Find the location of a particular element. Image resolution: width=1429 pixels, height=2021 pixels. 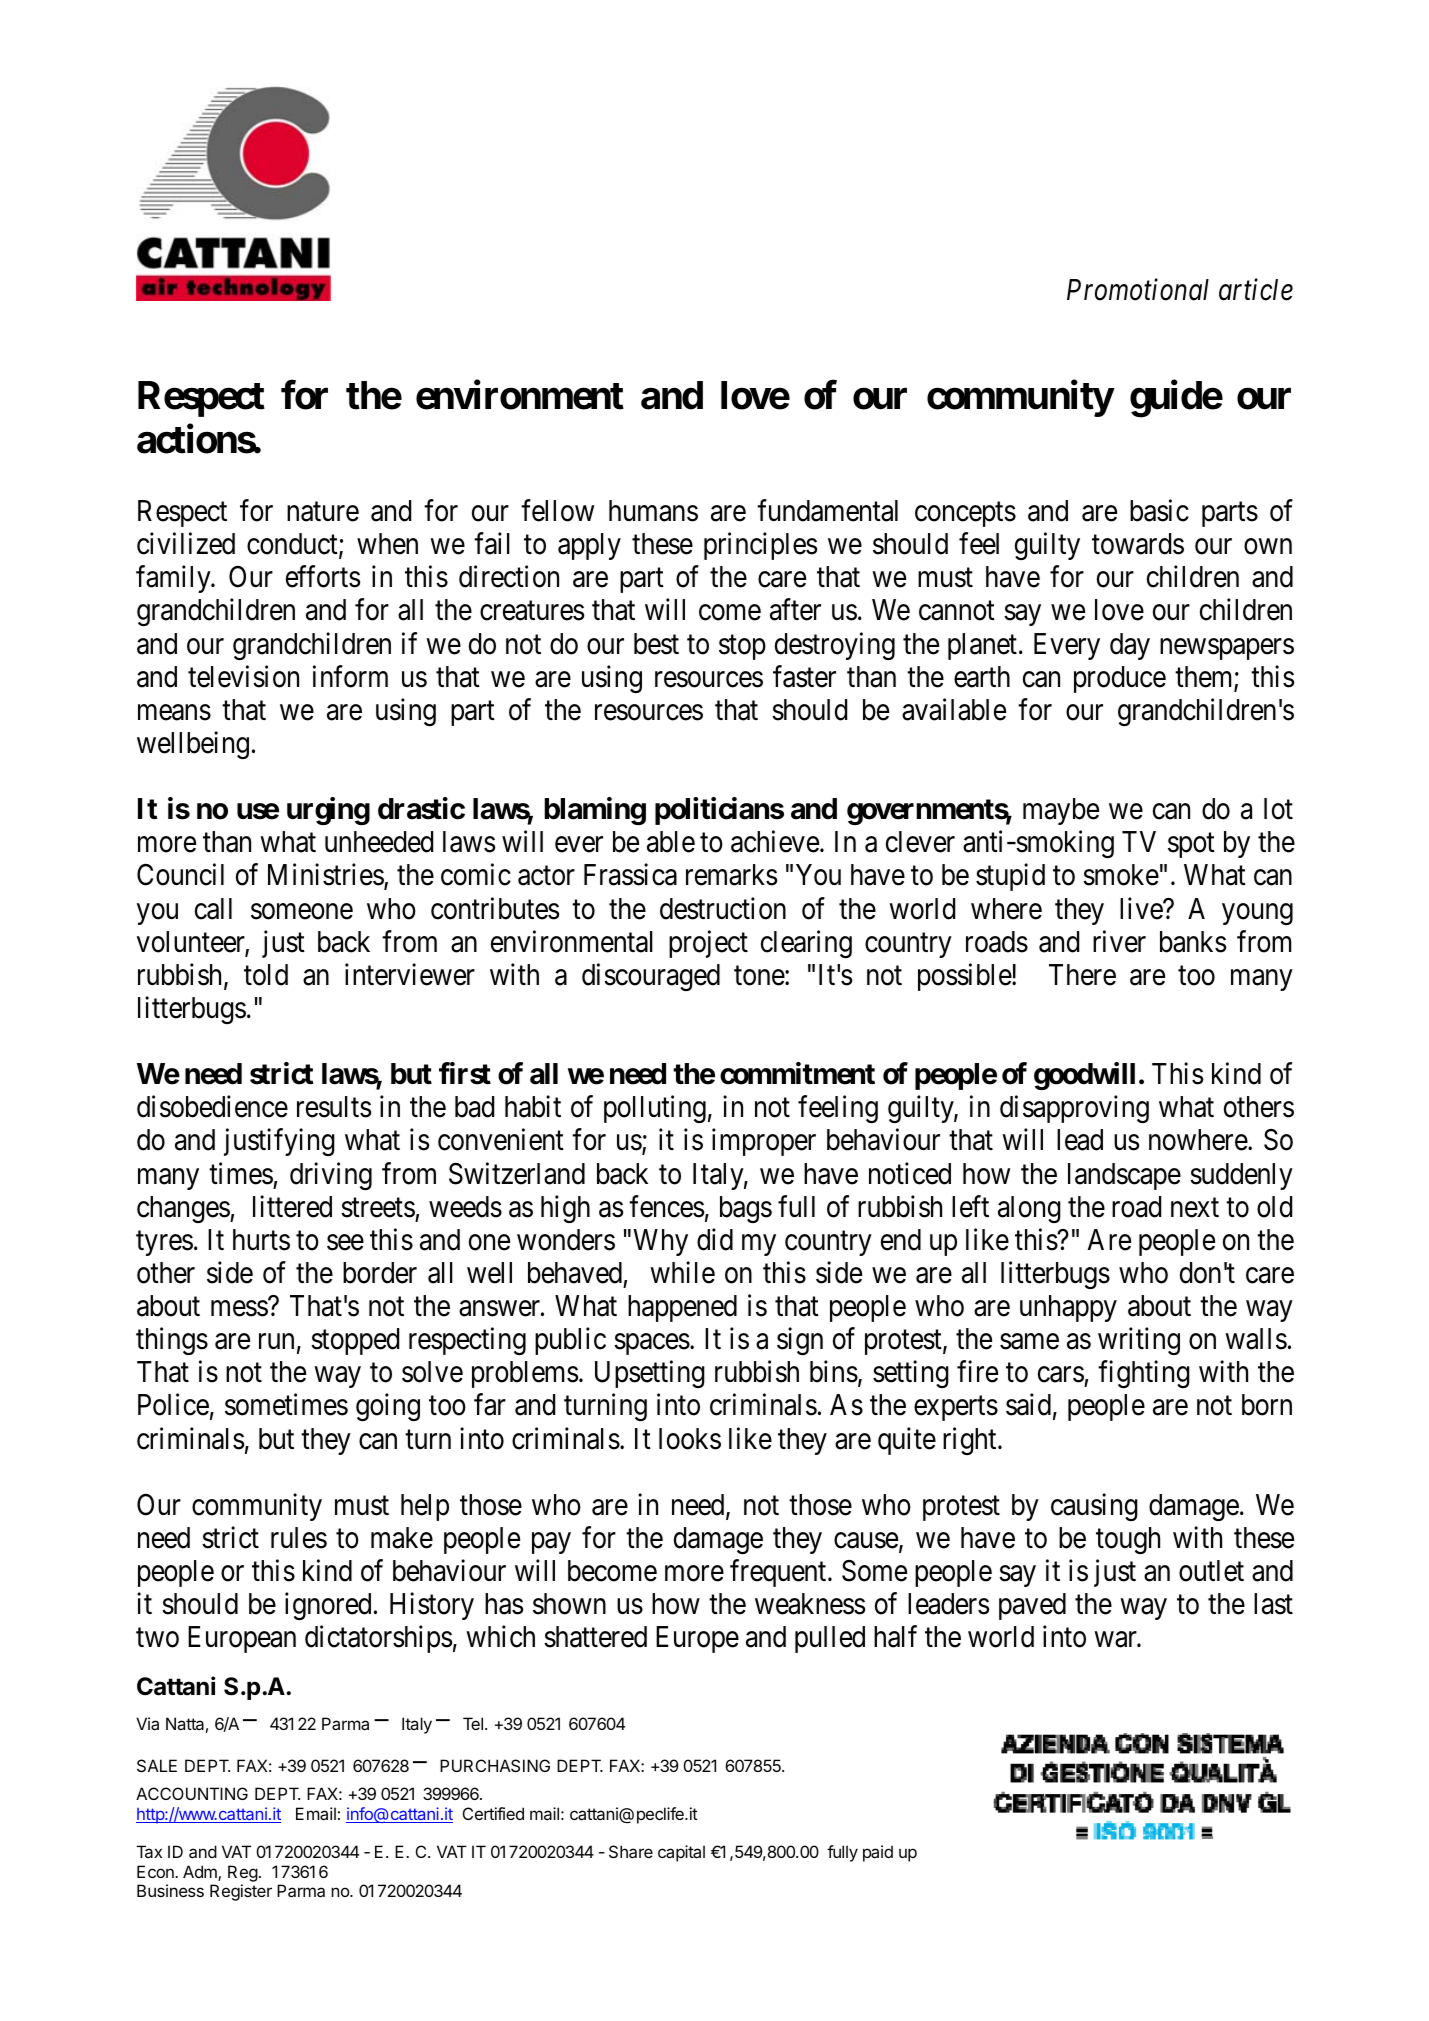

going is located at coordinates (388, 1407).
